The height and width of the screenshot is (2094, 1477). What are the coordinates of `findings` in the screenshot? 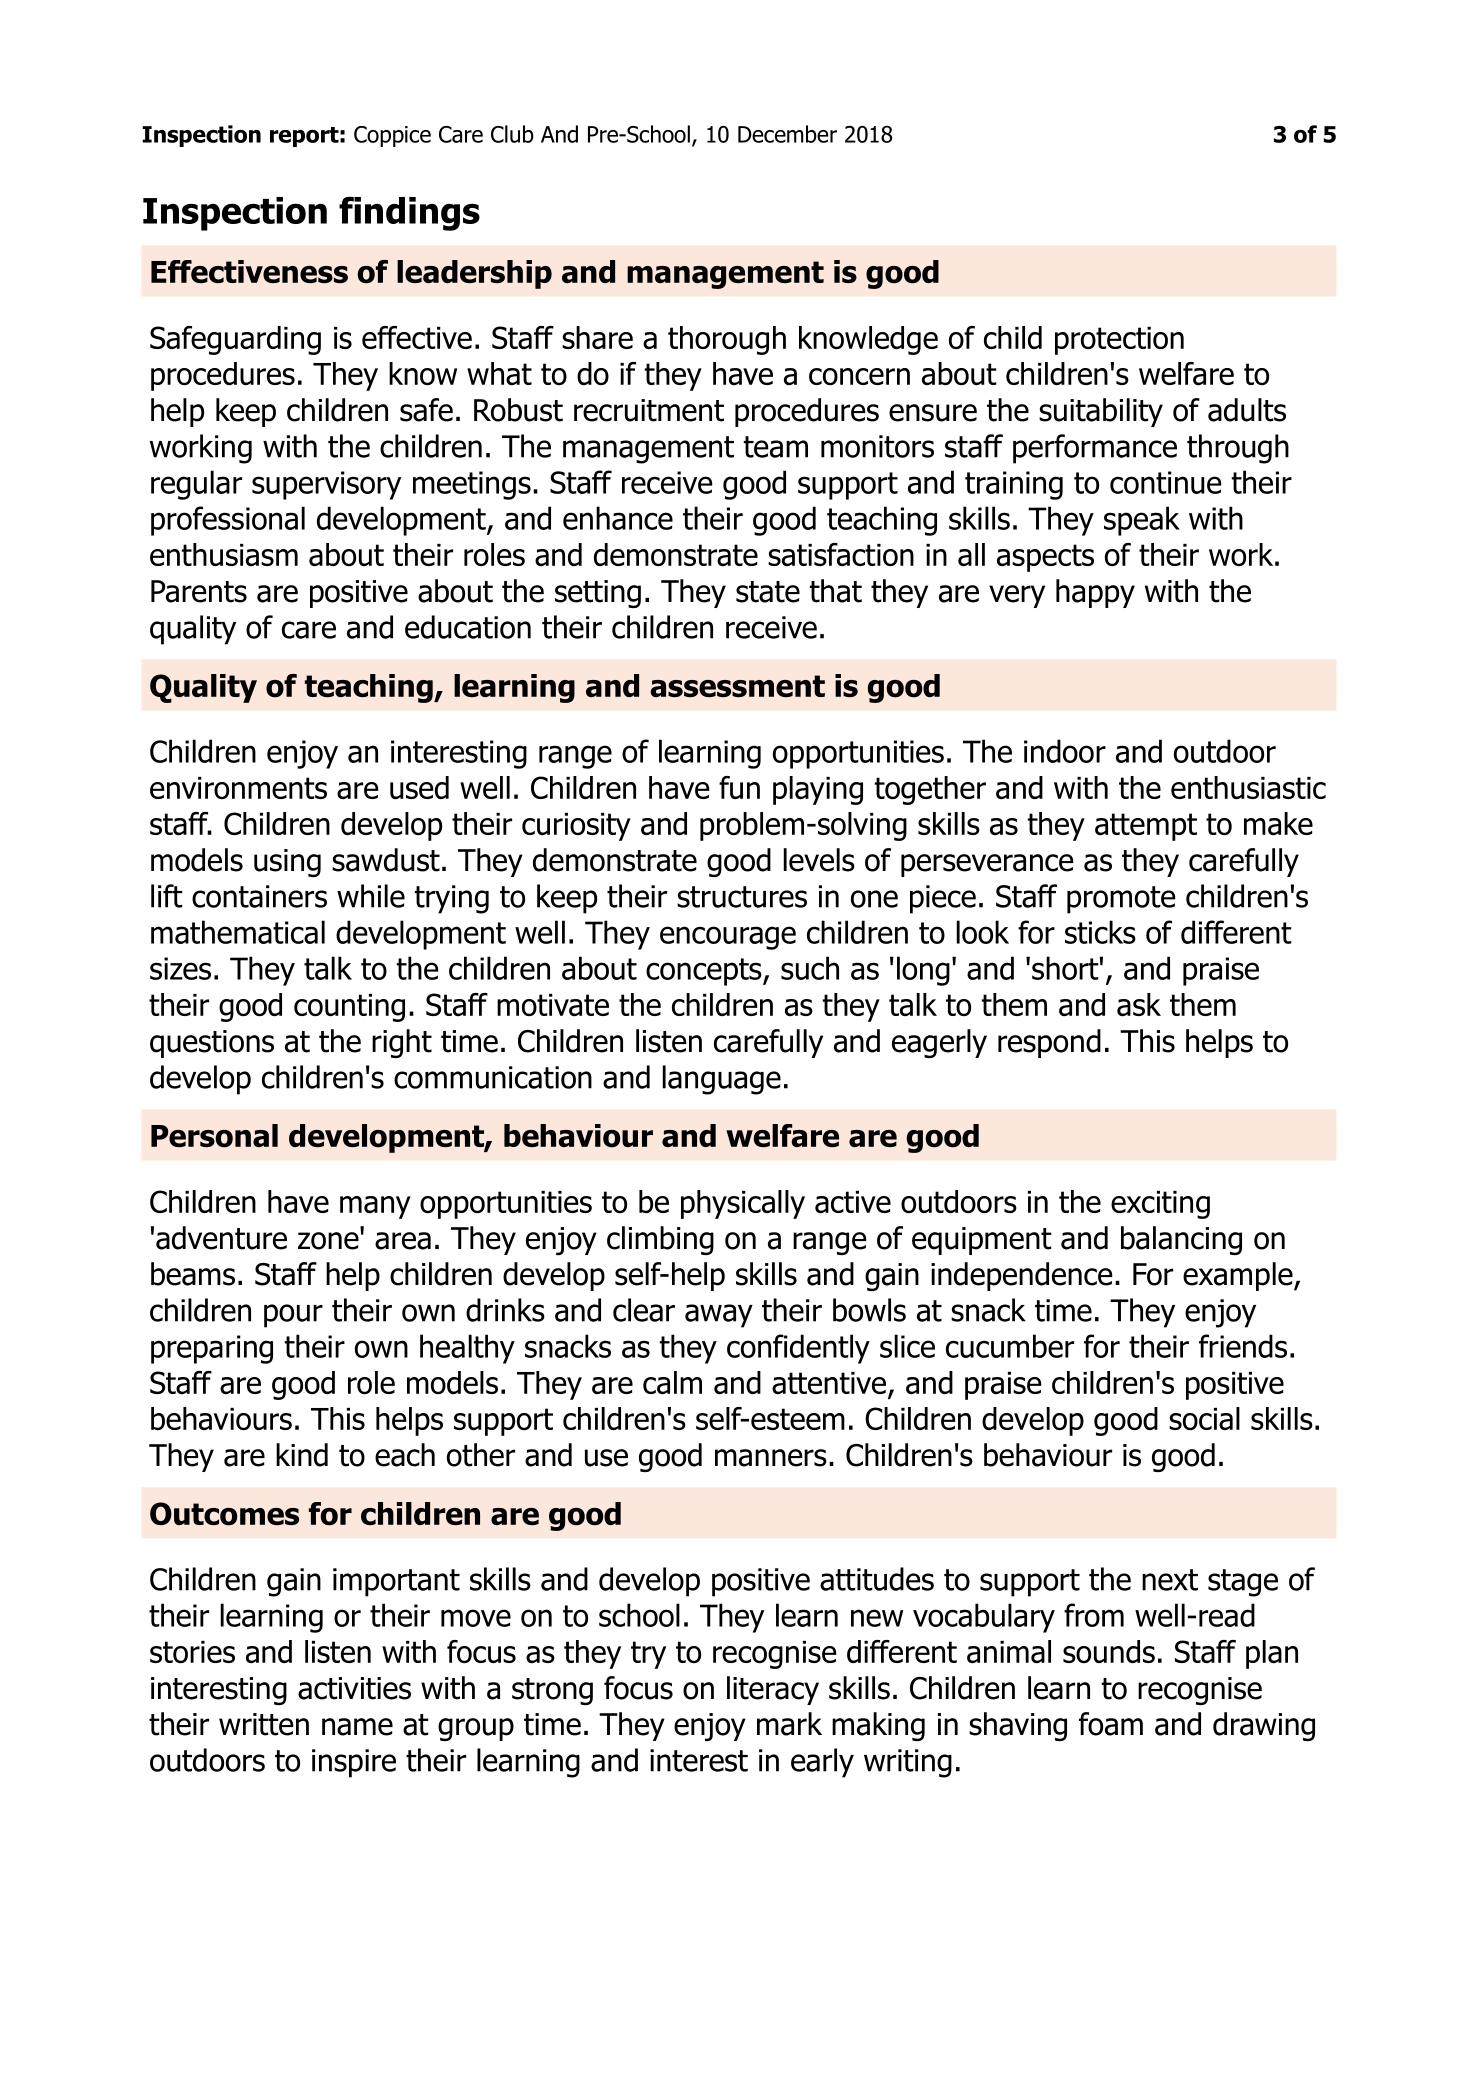 It's located at (409, 213).
